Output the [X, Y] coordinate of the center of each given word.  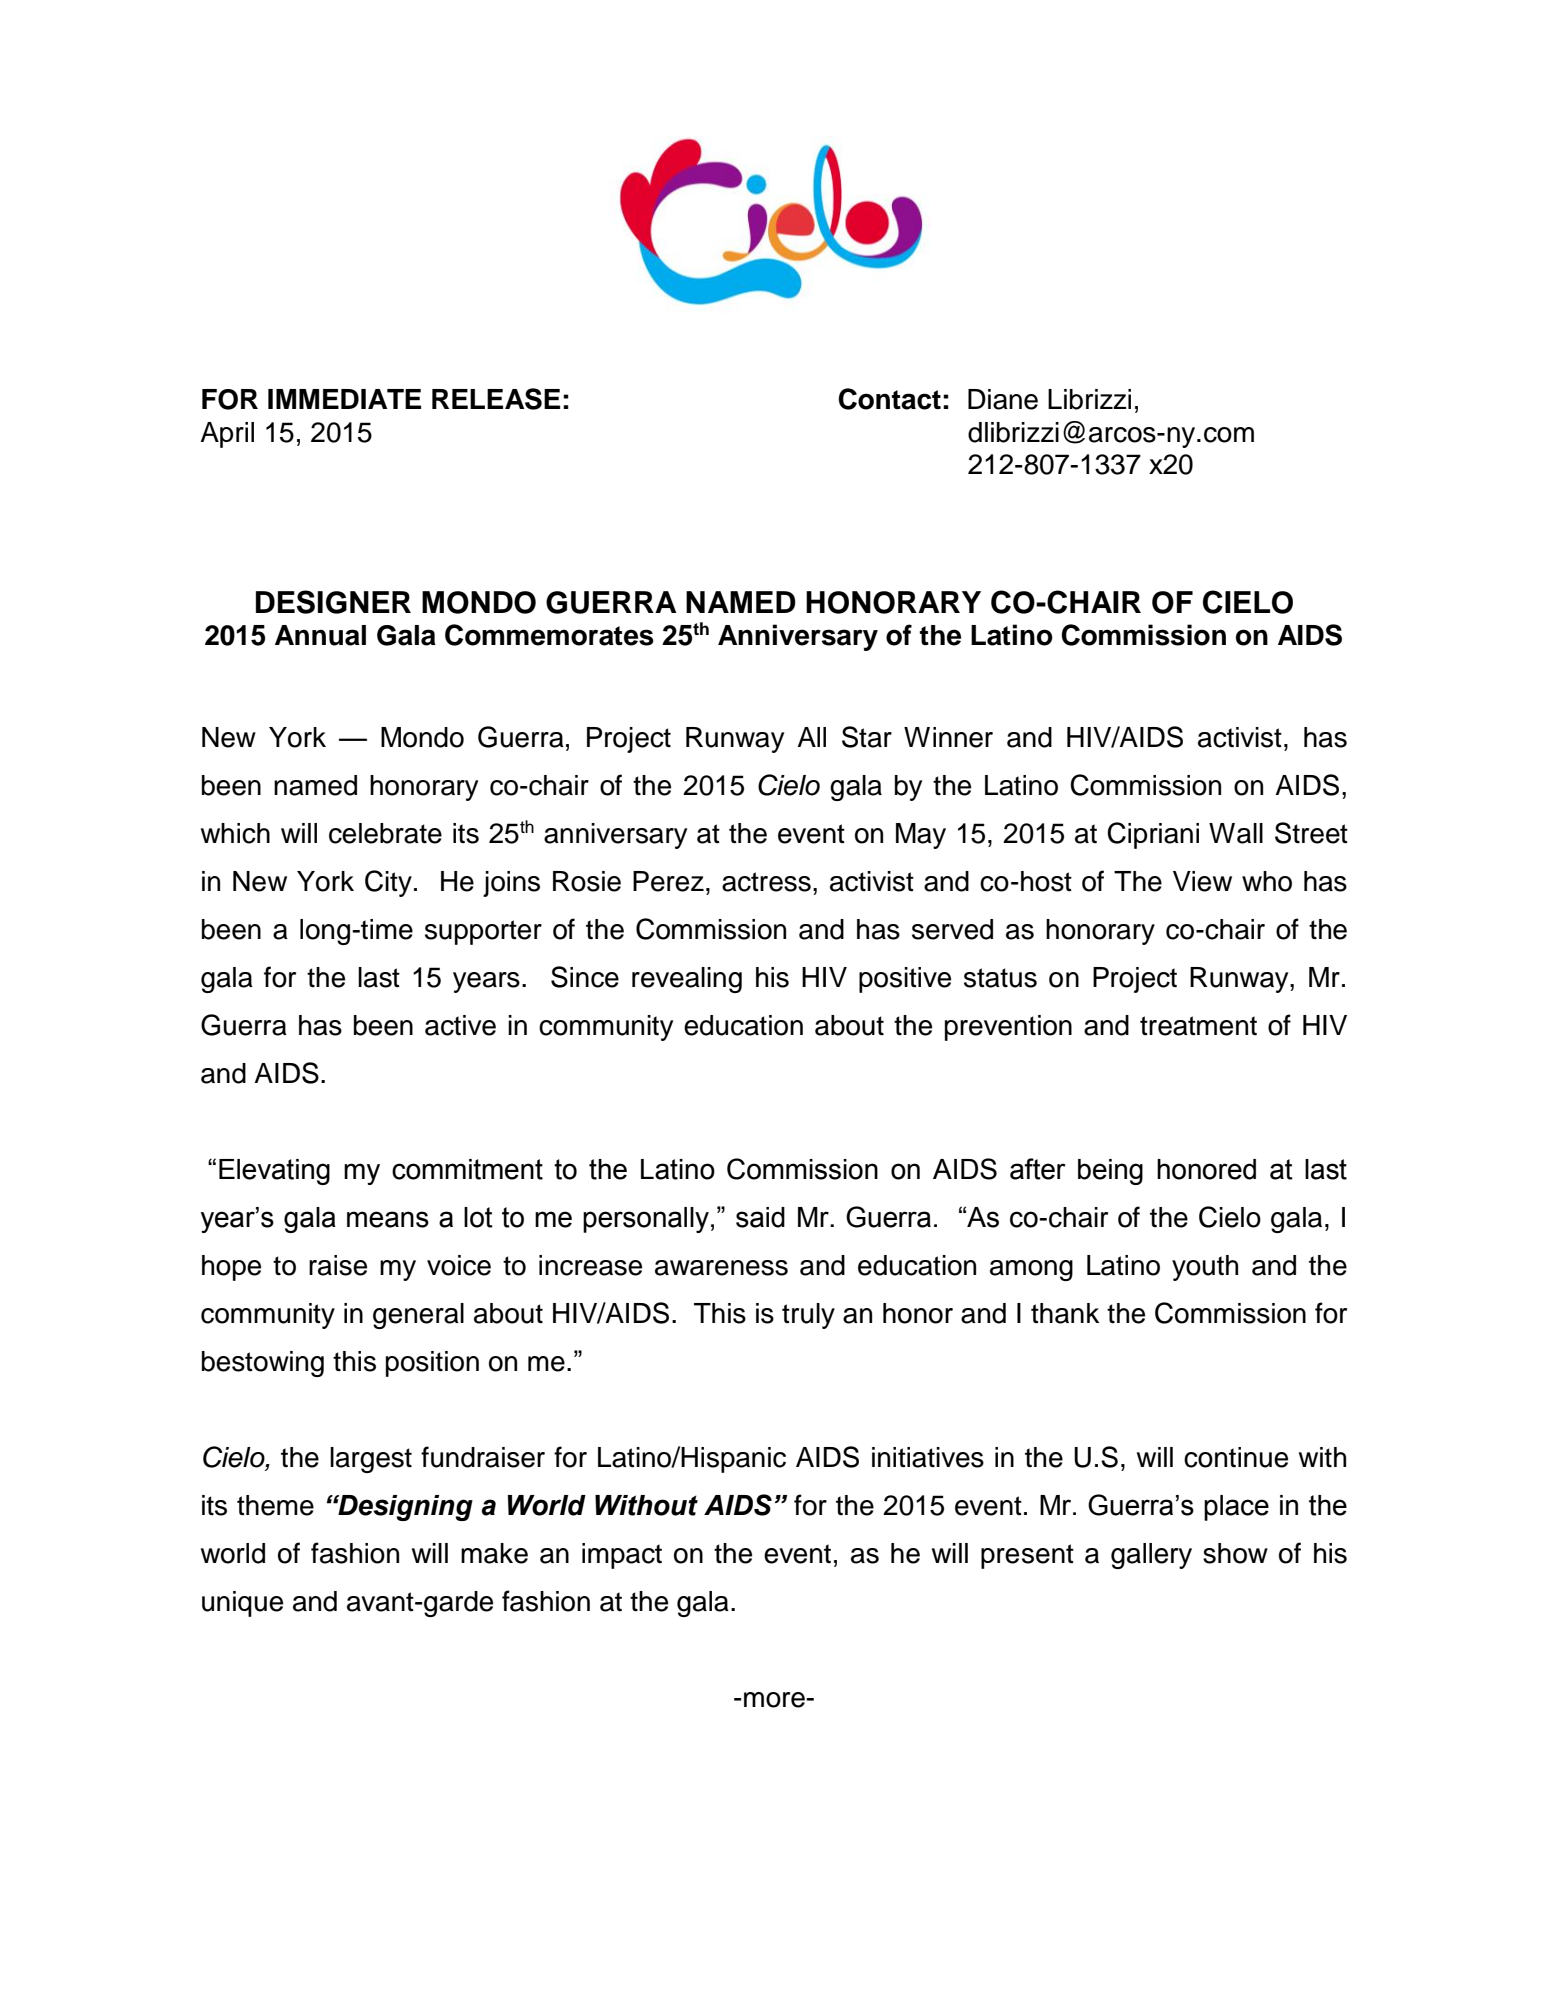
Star [867, 737]
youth [1205, 1268]
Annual [320, 635]
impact [622, 1556]
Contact [889, 399]
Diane [1003, 399]
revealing [687, 980]
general [418, 1316]
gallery [1151, 1556]
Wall [1236, 833]
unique [242, 1604]
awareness [721, 1268]
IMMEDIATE [344, 399]
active [460, 1025]
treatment [1198, 1026]
